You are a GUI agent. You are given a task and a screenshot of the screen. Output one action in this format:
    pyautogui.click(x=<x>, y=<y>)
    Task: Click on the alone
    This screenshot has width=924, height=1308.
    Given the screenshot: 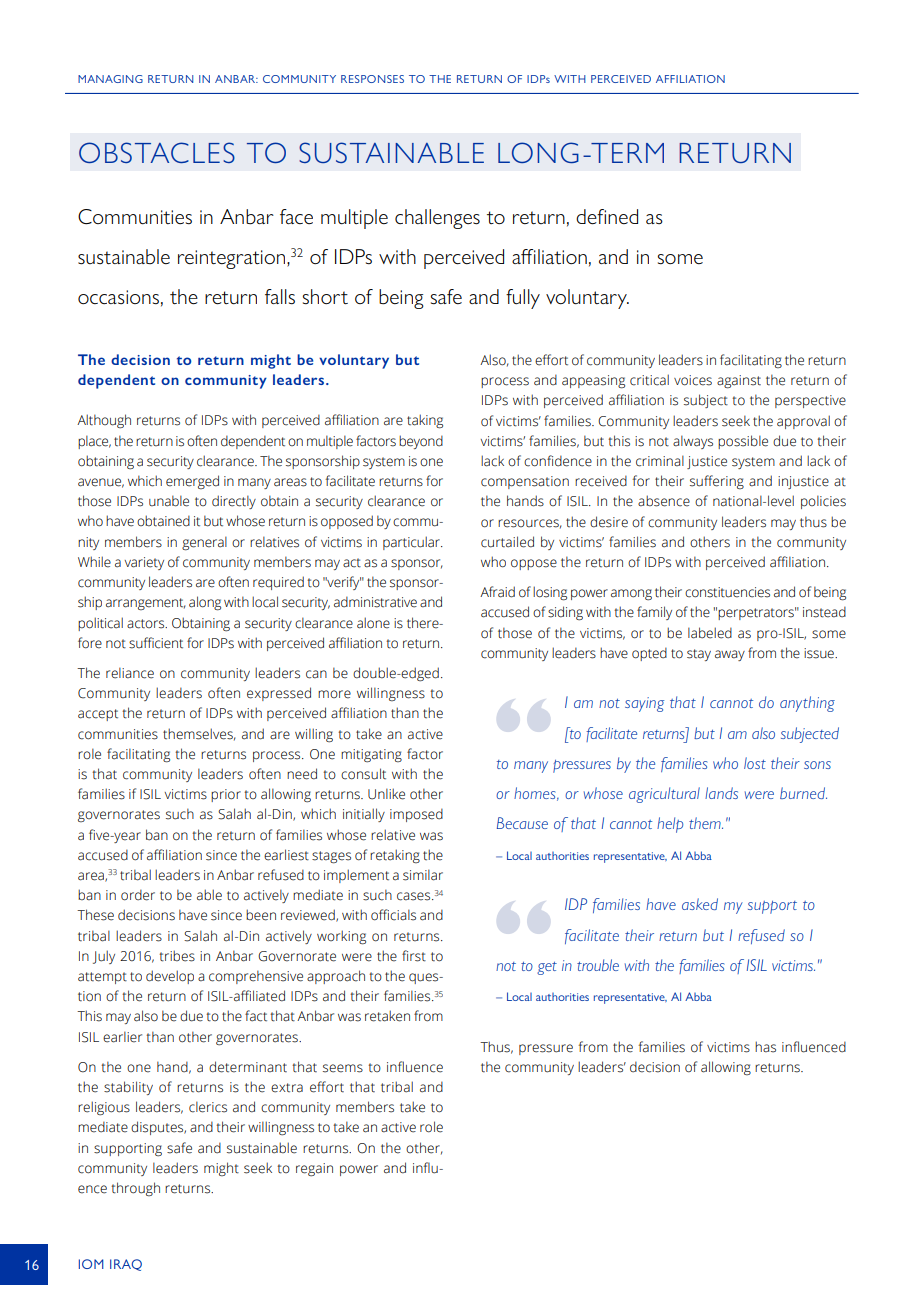 What is the action you would take?
    pyautogui.click(x=373, y=623)
